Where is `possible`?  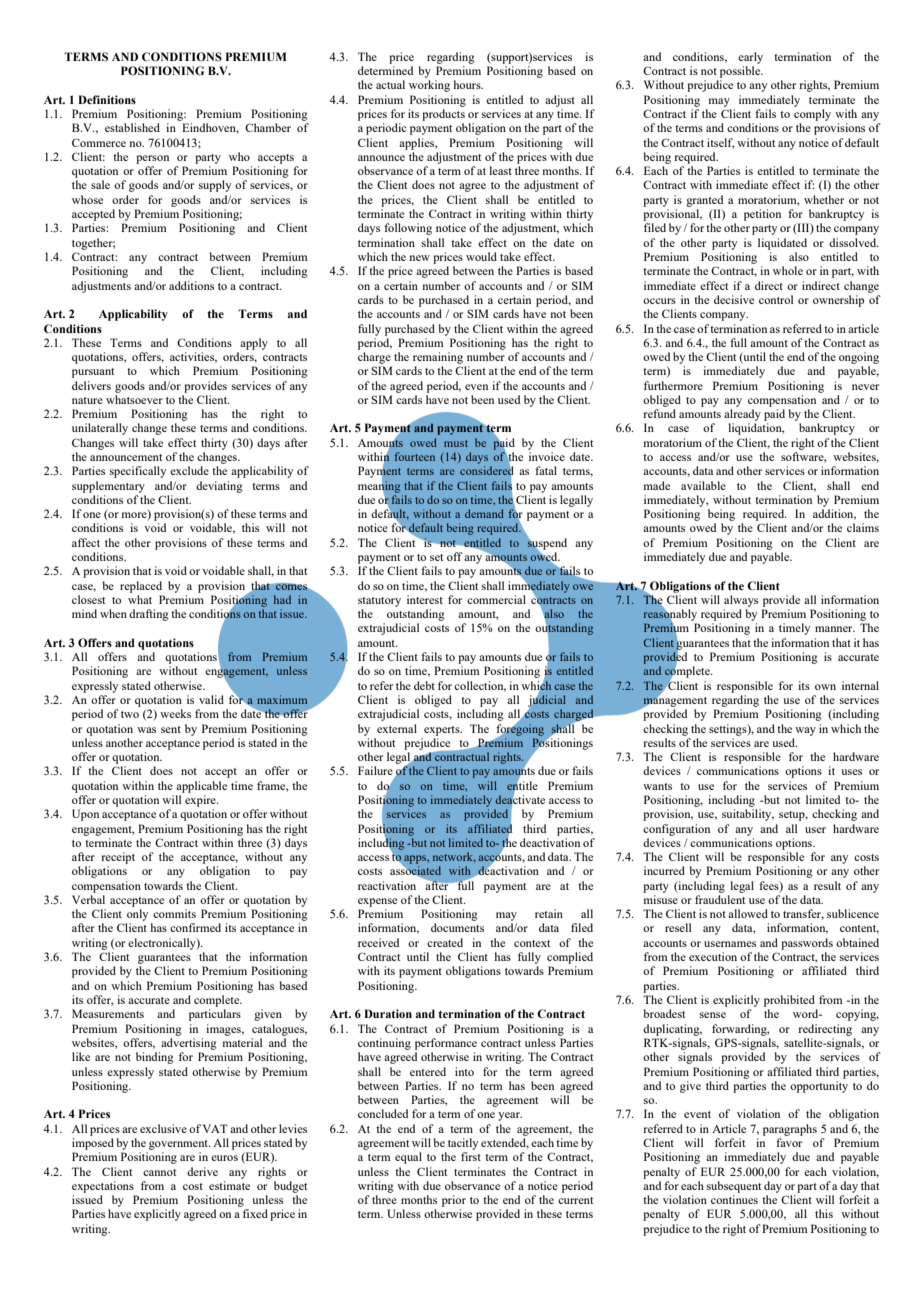
possible is located at coordinates (741, 72).
